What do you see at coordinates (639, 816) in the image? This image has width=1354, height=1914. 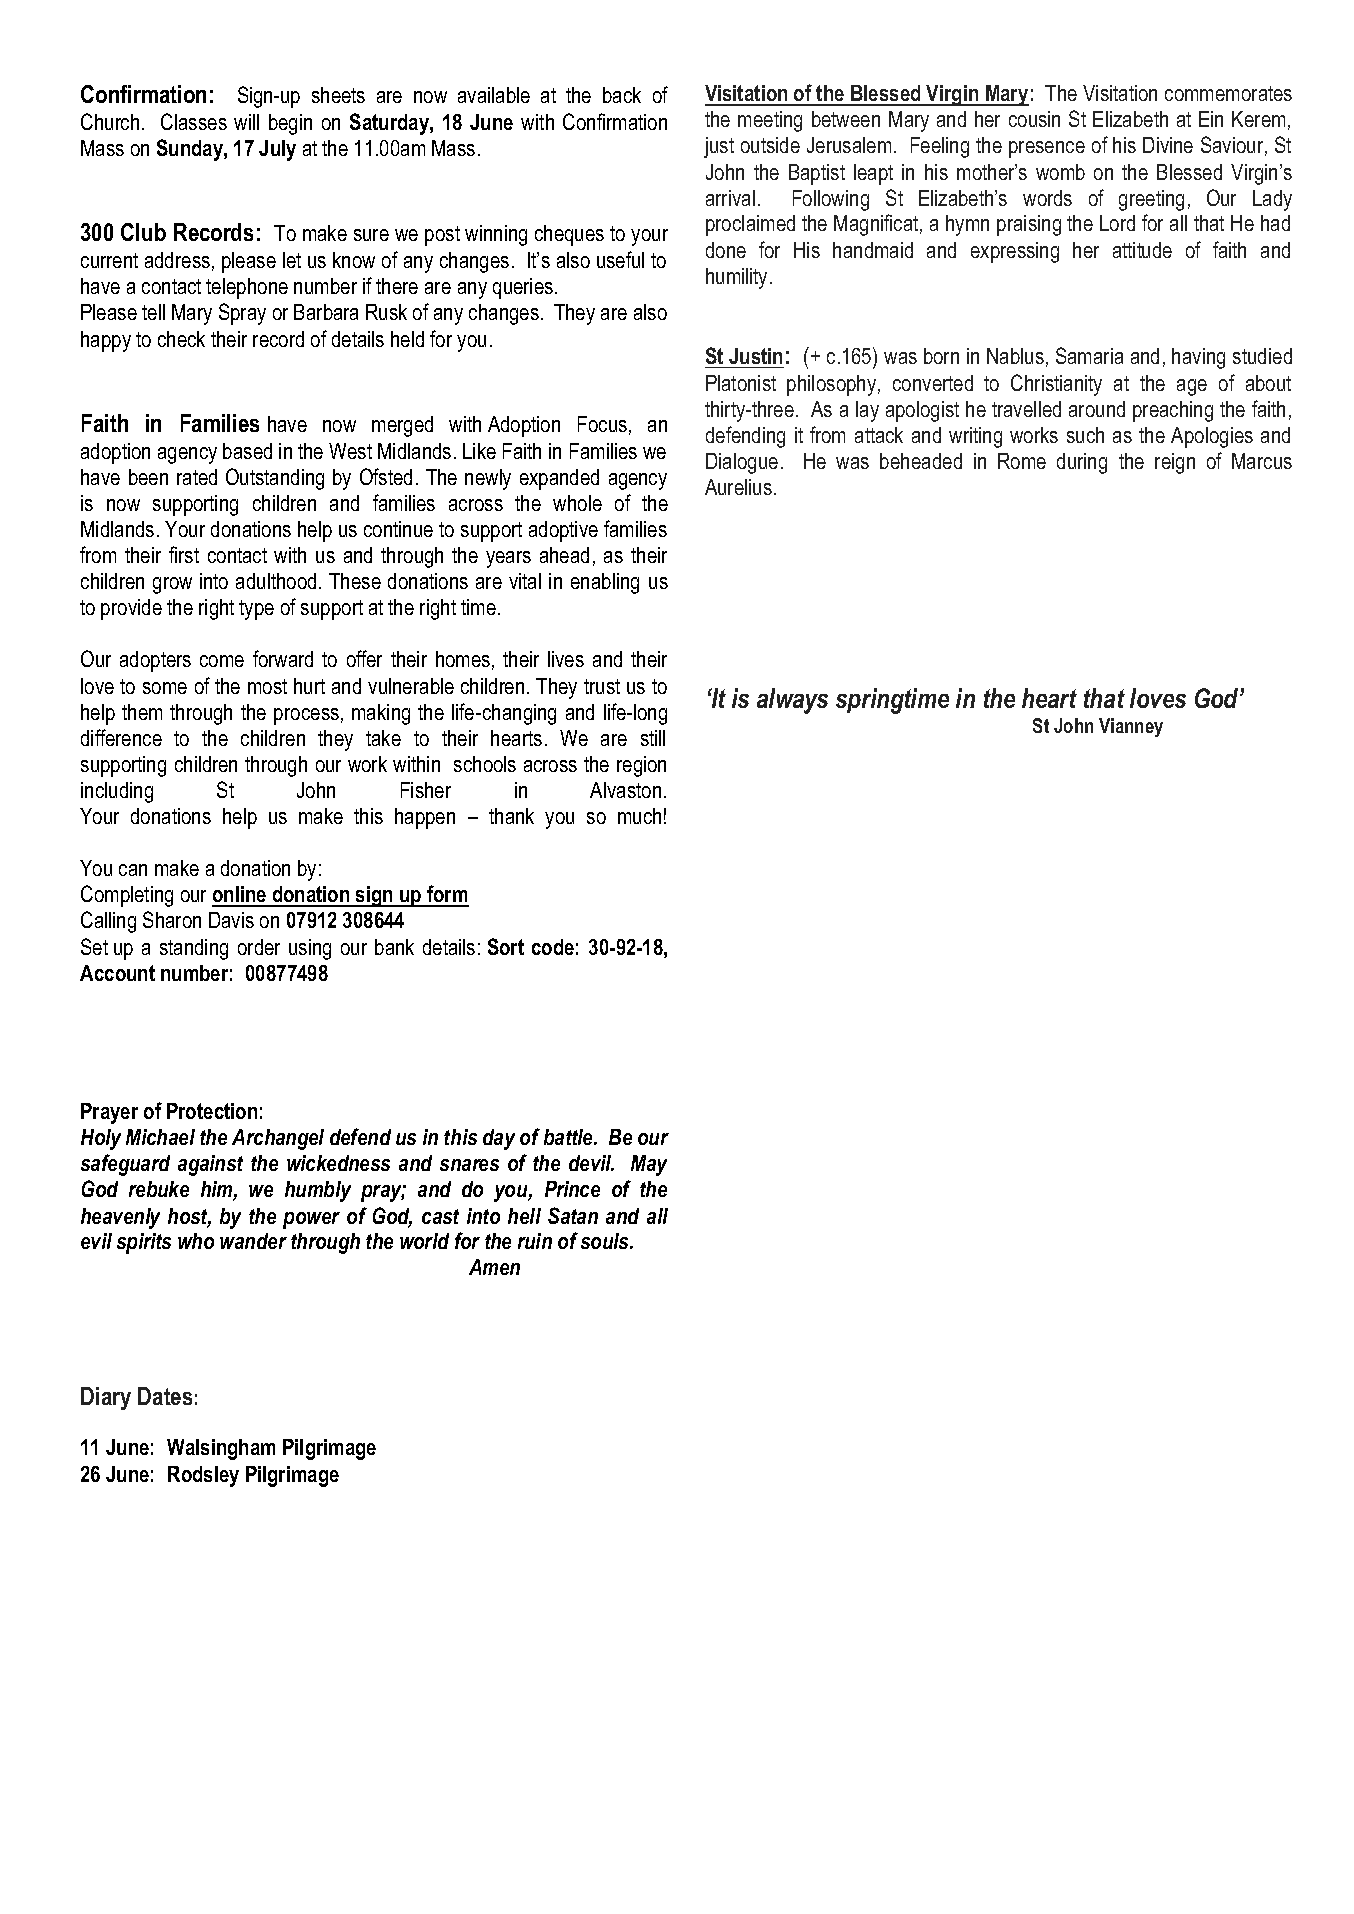 I see `much` at bounding box center [639, 816].
